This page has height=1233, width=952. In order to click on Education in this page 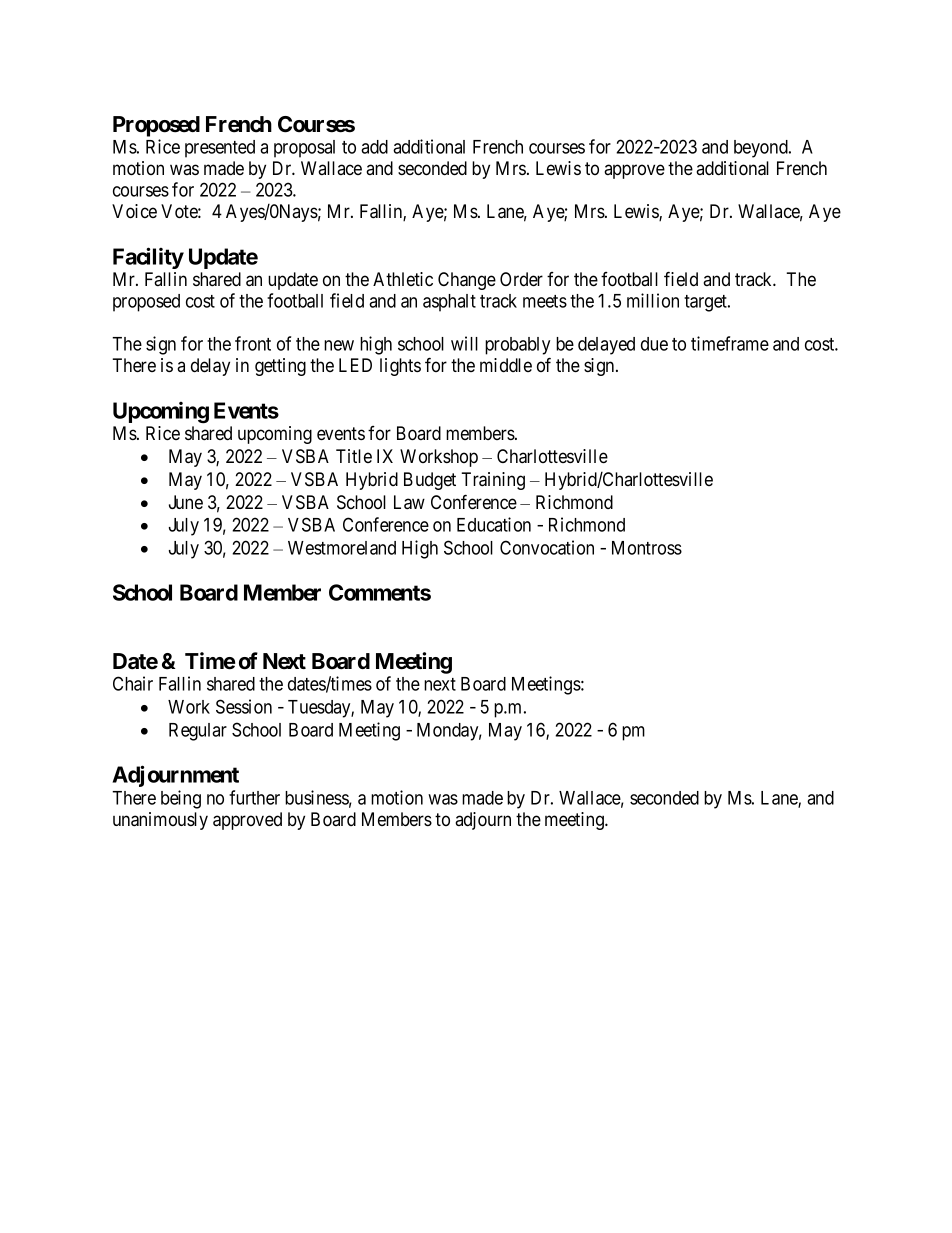, I will do `click(494, 524)`.
